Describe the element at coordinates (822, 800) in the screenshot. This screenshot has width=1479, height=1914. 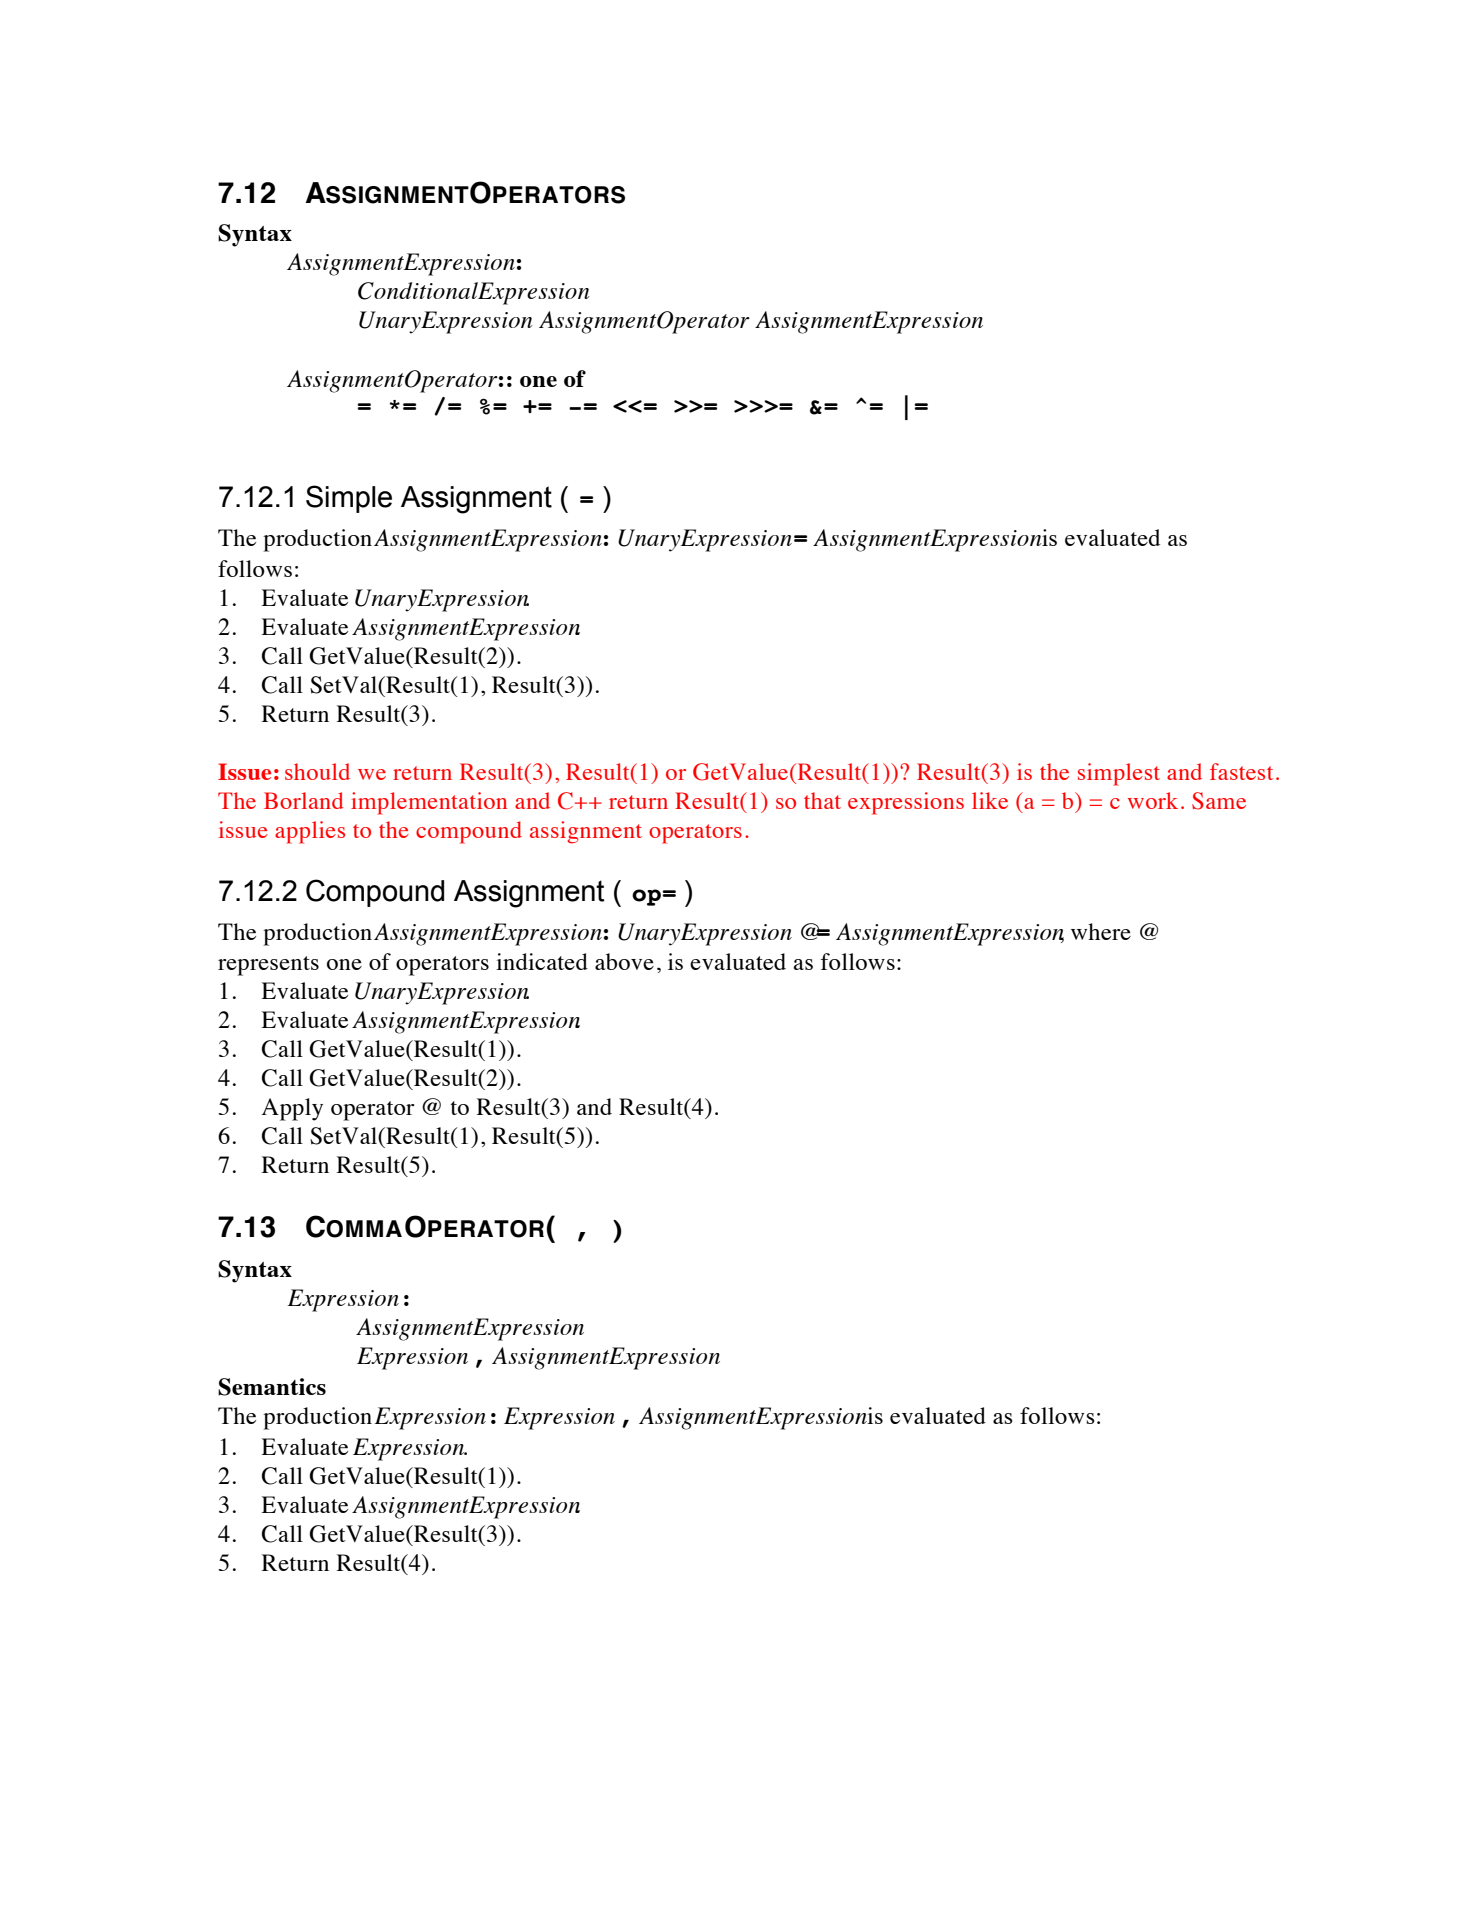
I see `that` at that location.
